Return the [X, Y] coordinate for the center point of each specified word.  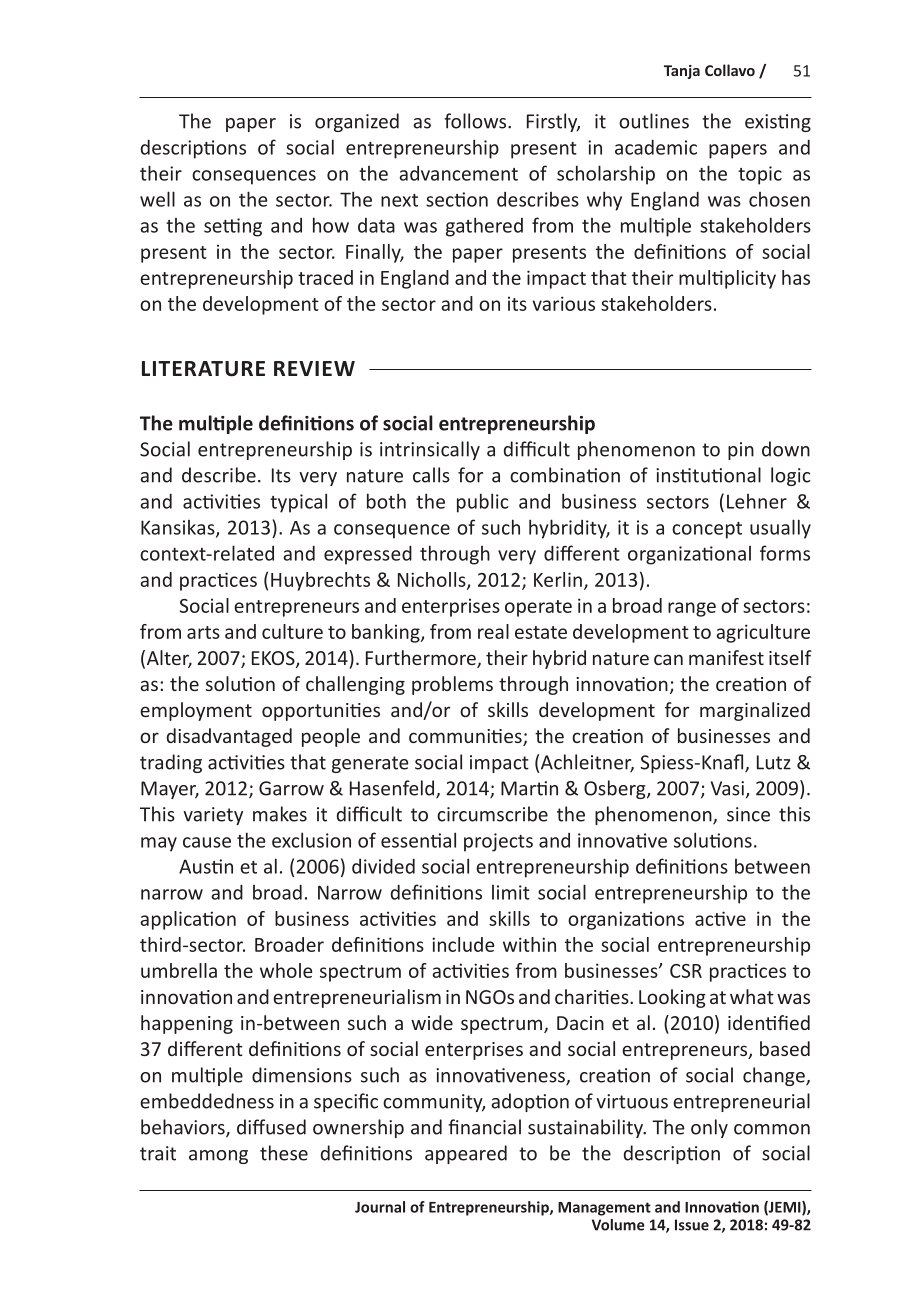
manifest [726, 657]
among [218, 1157]
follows [476, 121]
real [493, 631]
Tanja [682, 72]
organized [357, 122]
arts [203, 632]
